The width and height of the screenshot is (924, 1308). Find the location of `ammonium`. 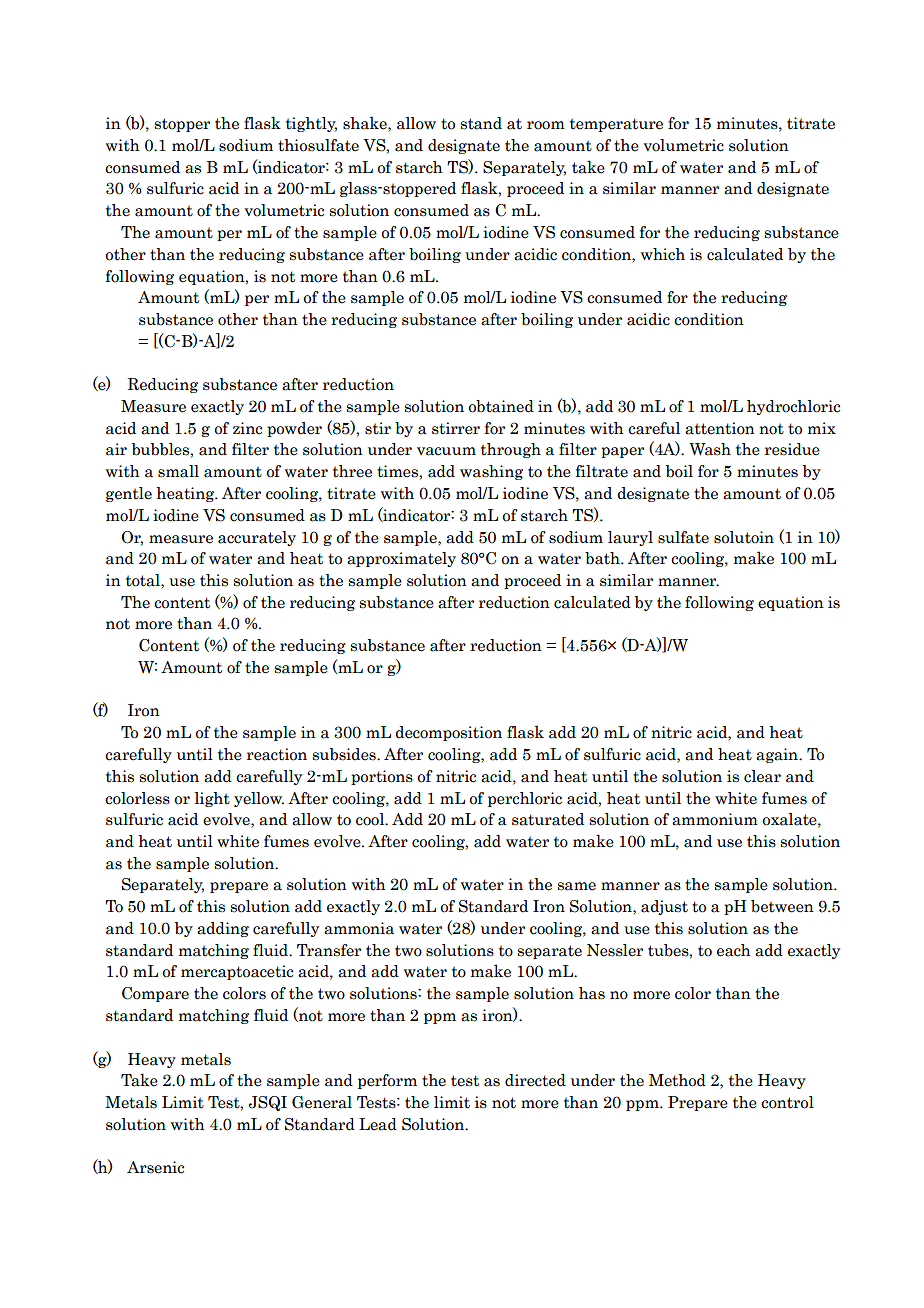

ammonium is located at coordinates (715, 819).
